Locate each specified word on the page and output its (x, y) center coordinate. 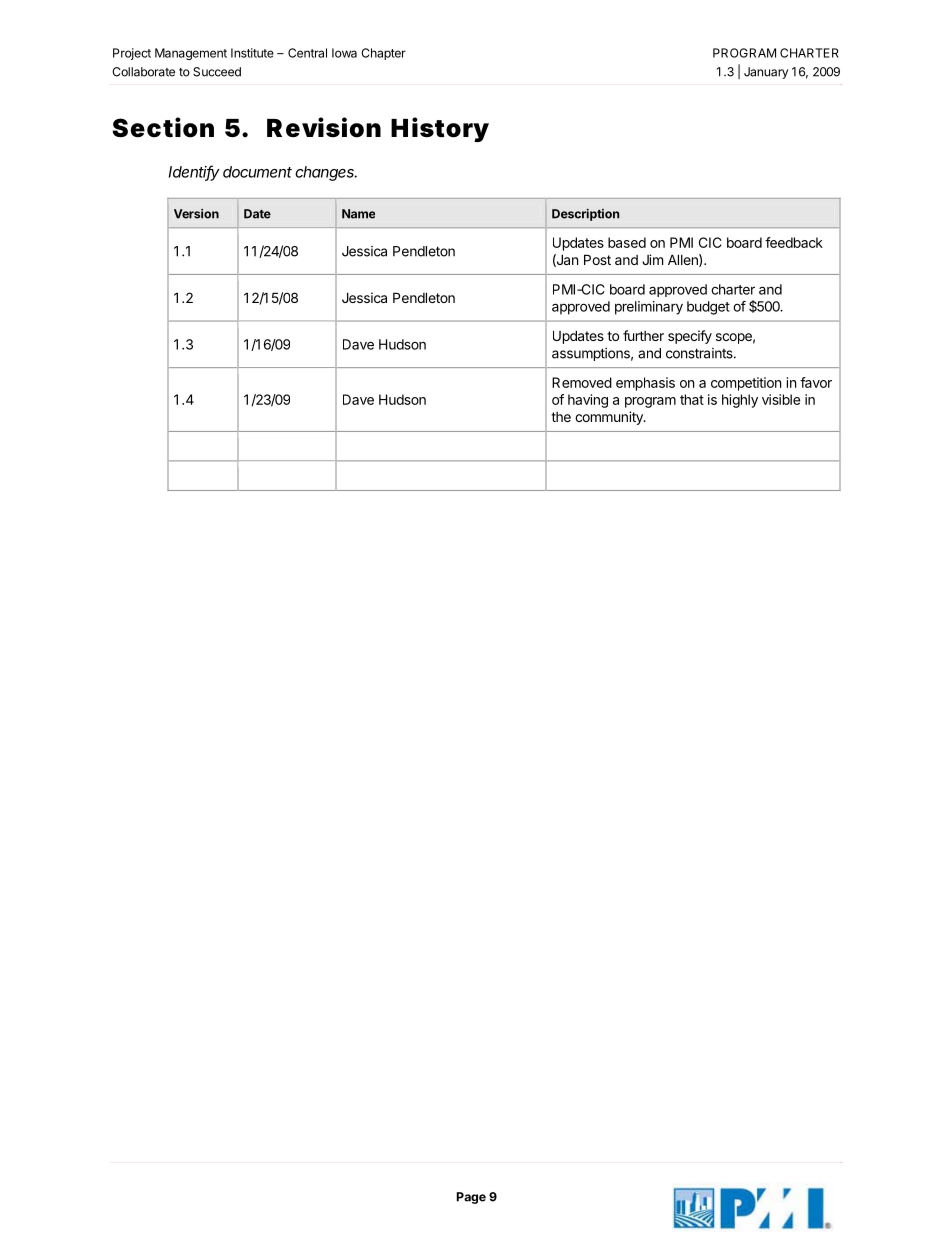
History (440, 129)
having (588, 401)
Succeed (217, 72)
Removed (582, 382)
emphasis (645, 384)
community (610, 418)
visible (781, 399)
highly (740, 401)
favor (816, 382)
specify (690, 337)
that (692, 399)
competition (746, 384)
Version (196, 214)
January (766, 73)
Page (471, 1198)
